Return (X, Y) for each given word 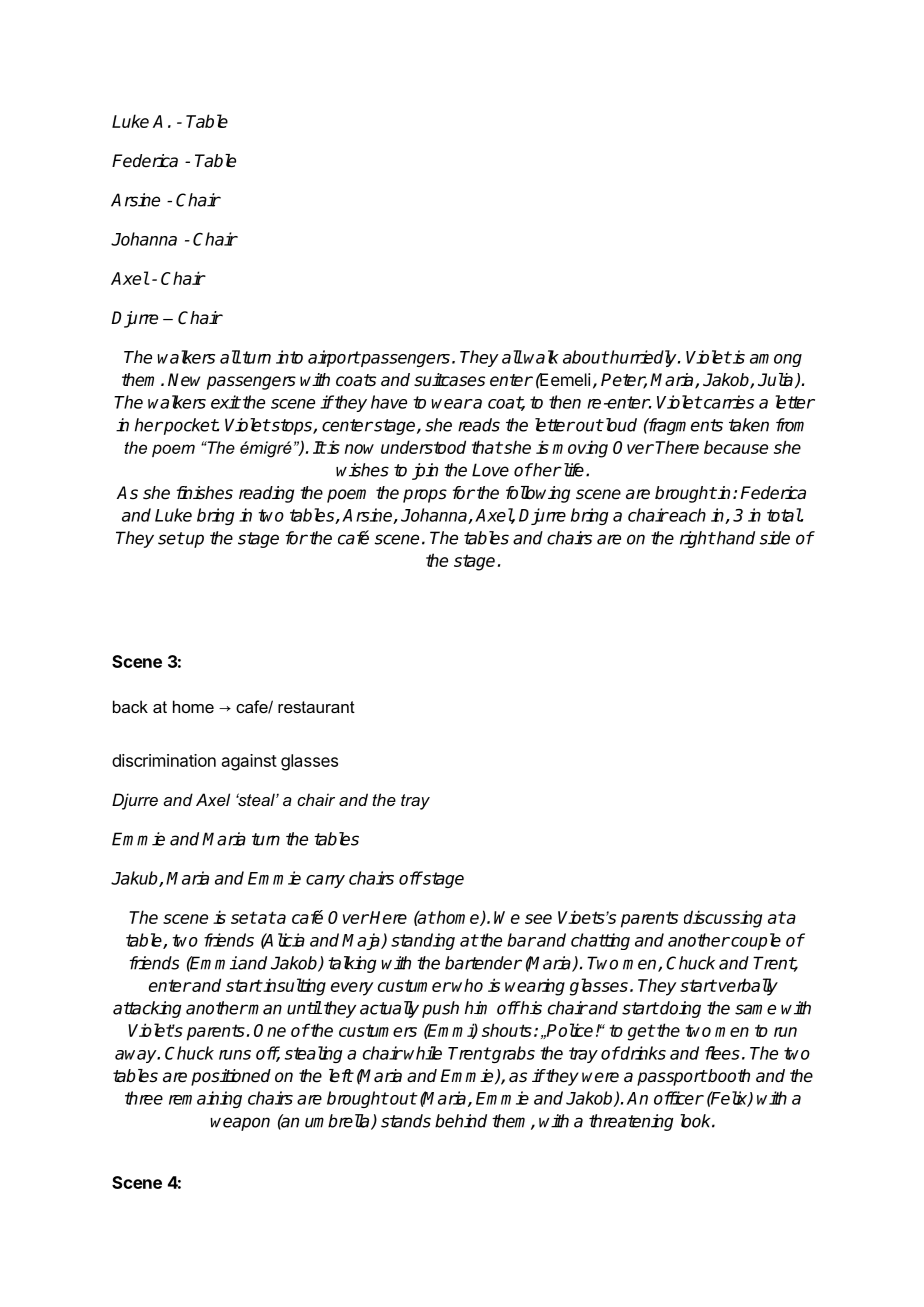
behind (461, 1121)
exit (226, 402)
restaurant (316, 707)
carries (728, 402)
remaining (205, 1099)
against (249, 762)
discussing (723, 919)
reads (479, 425)
